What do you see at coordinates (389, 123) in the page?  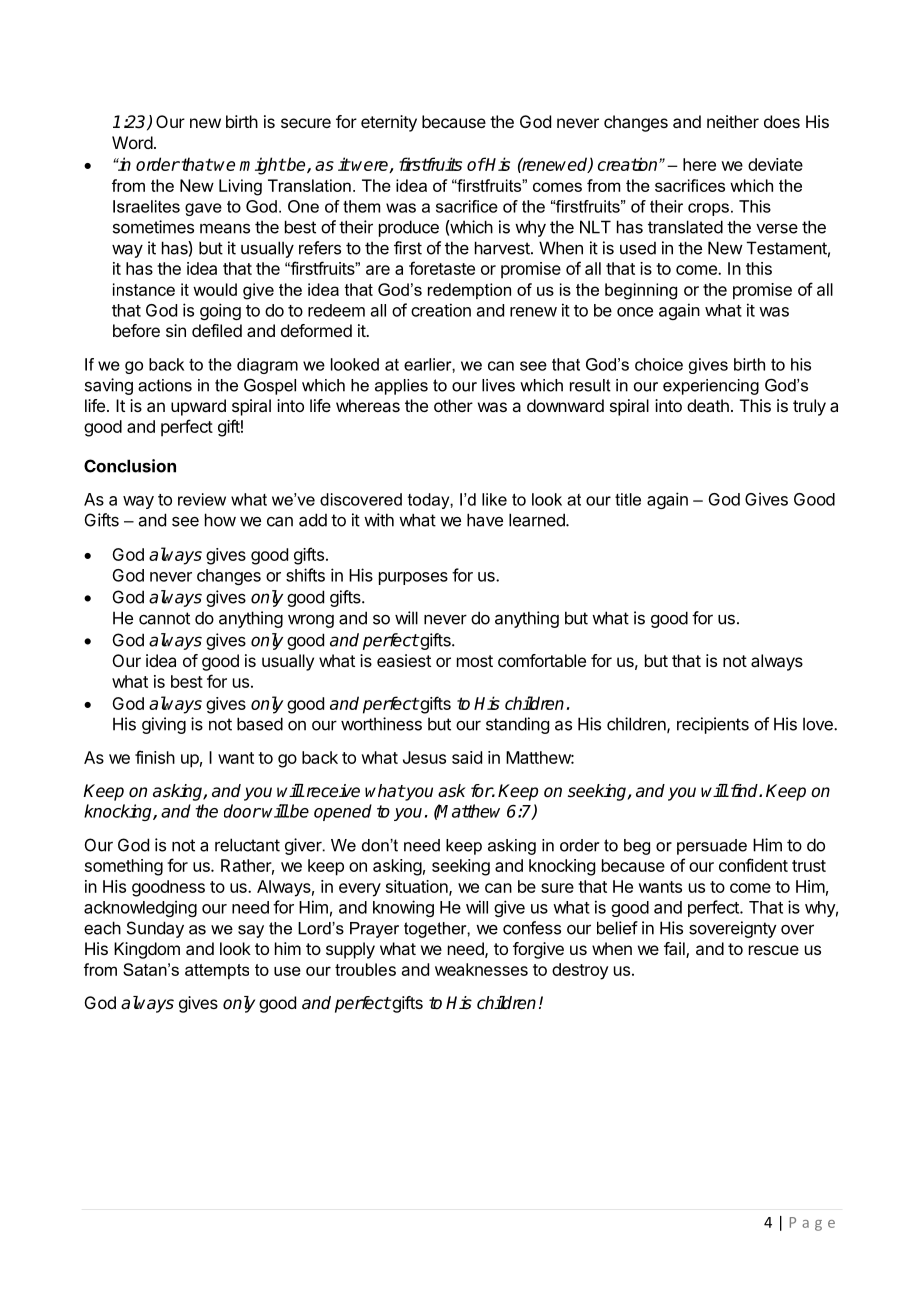 I see `eternity` at bounding box center [389, 123].
